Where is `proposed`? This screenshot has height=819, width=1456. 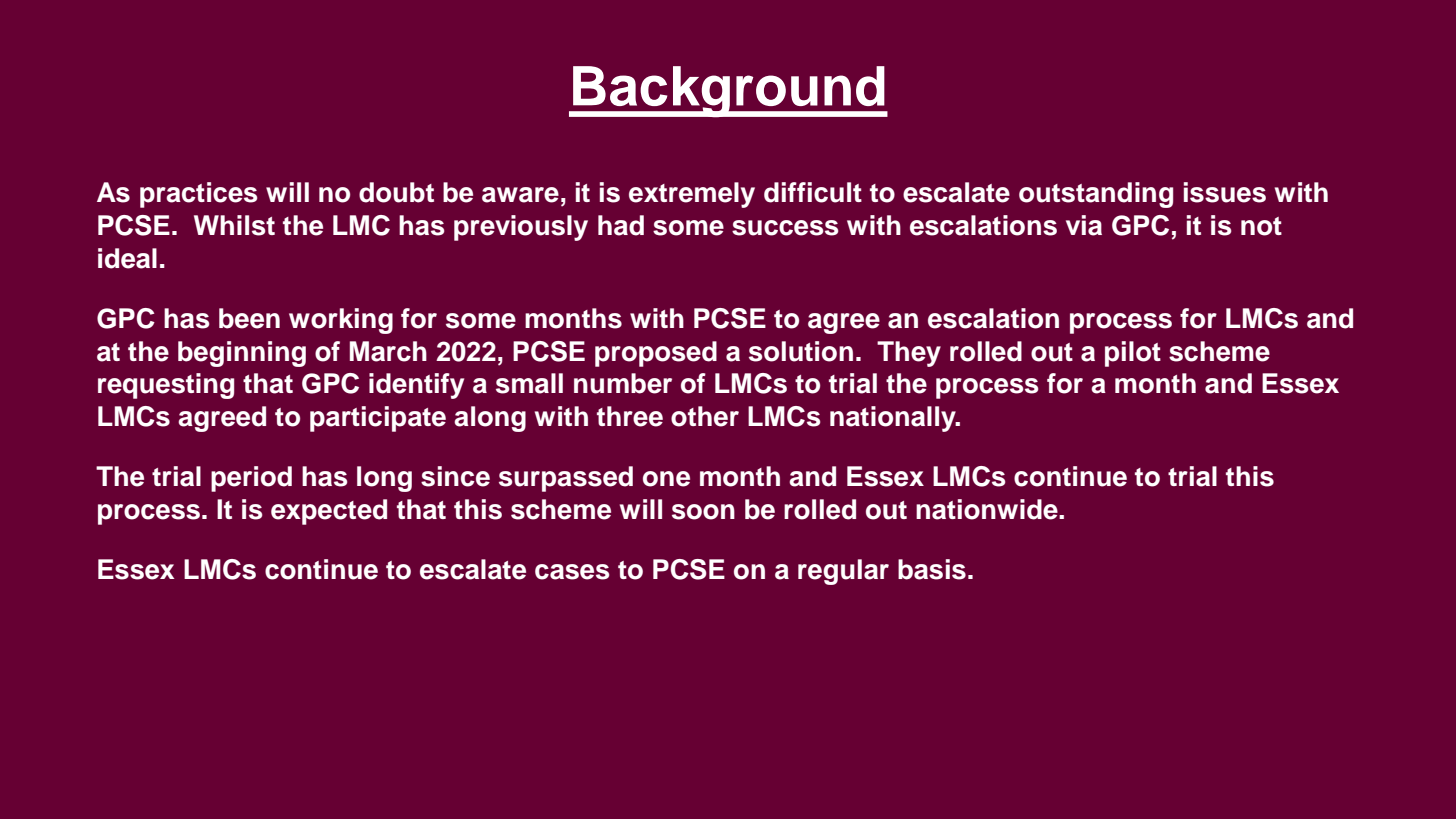 proposed is located at coordinates (656, 354).
